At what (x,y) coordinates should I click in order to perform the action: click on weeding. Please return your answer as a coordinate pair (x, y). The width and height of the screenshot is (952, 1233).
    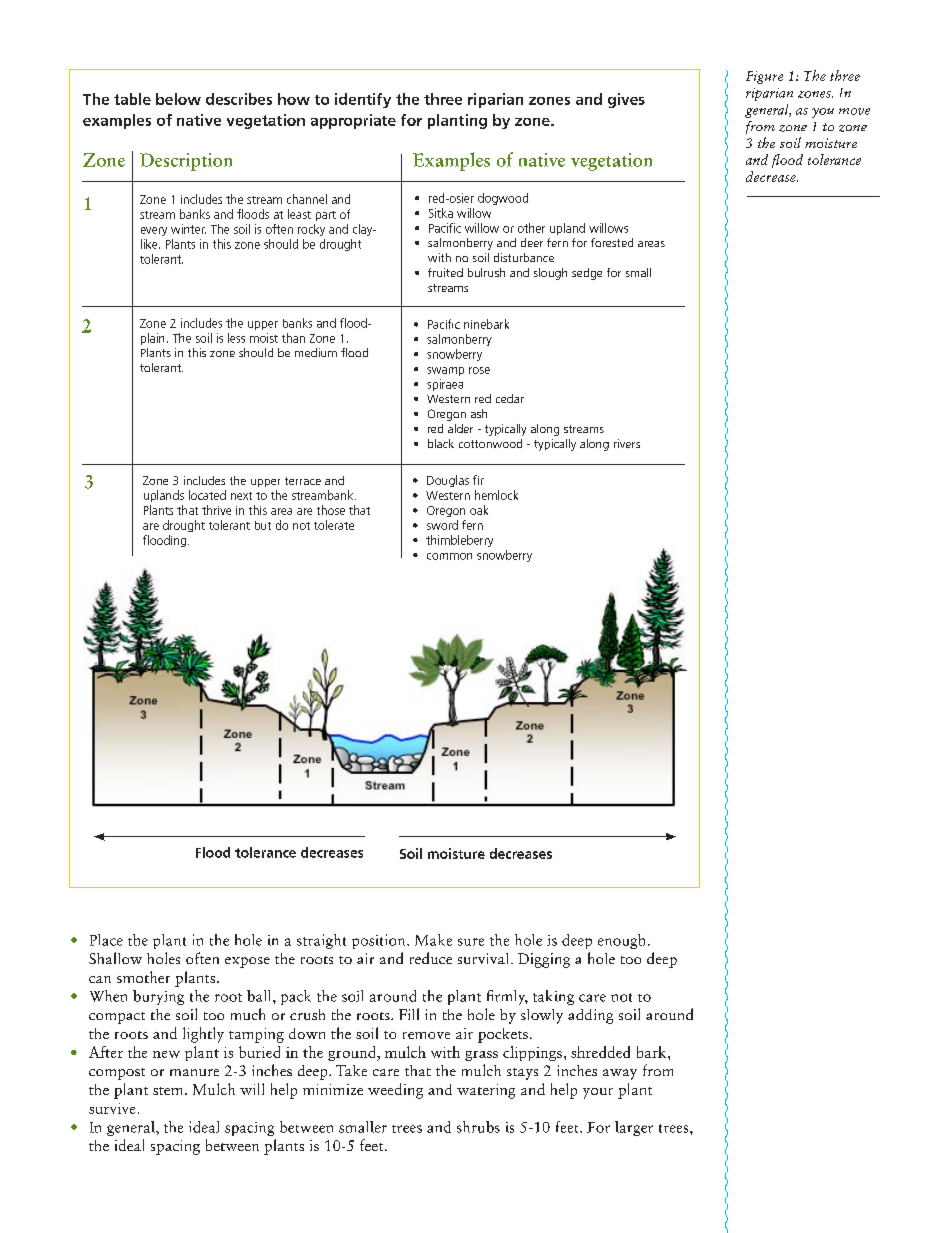
    Looking at the image, I should click on (395, 1091).
